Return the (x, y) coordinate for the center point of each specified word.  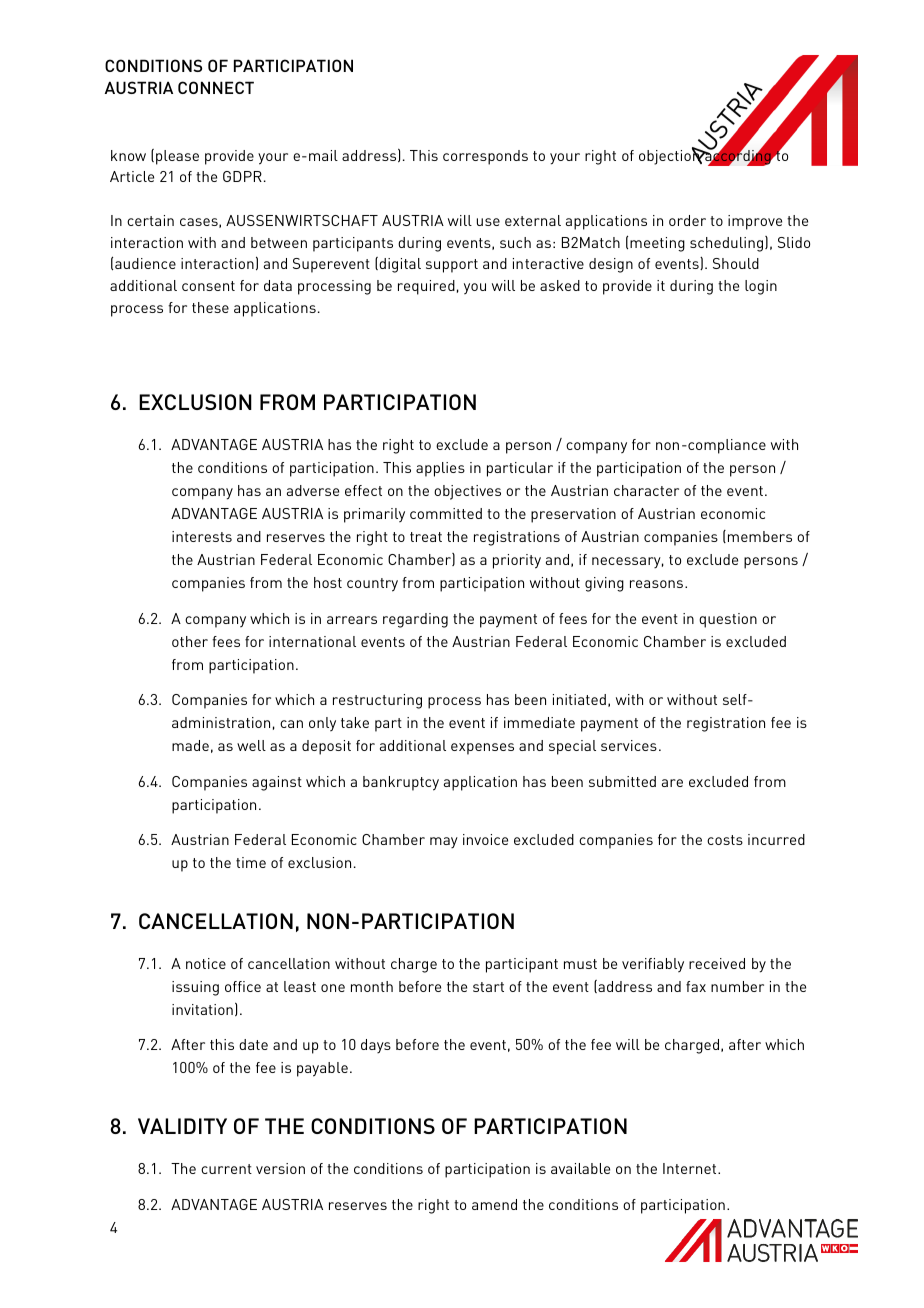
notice (206, 963)
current (226, 1169)
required (426, 287)
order (687, 220)
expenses (482, 749)
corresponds (485, 157)
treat (426, 537)
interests (202, 536)
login (761, 287)
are (672, 783)
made (190, 745)
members (760, 536)
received (717, 963)
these (210, 307)
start (488, 987)
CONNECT (216, 87)
